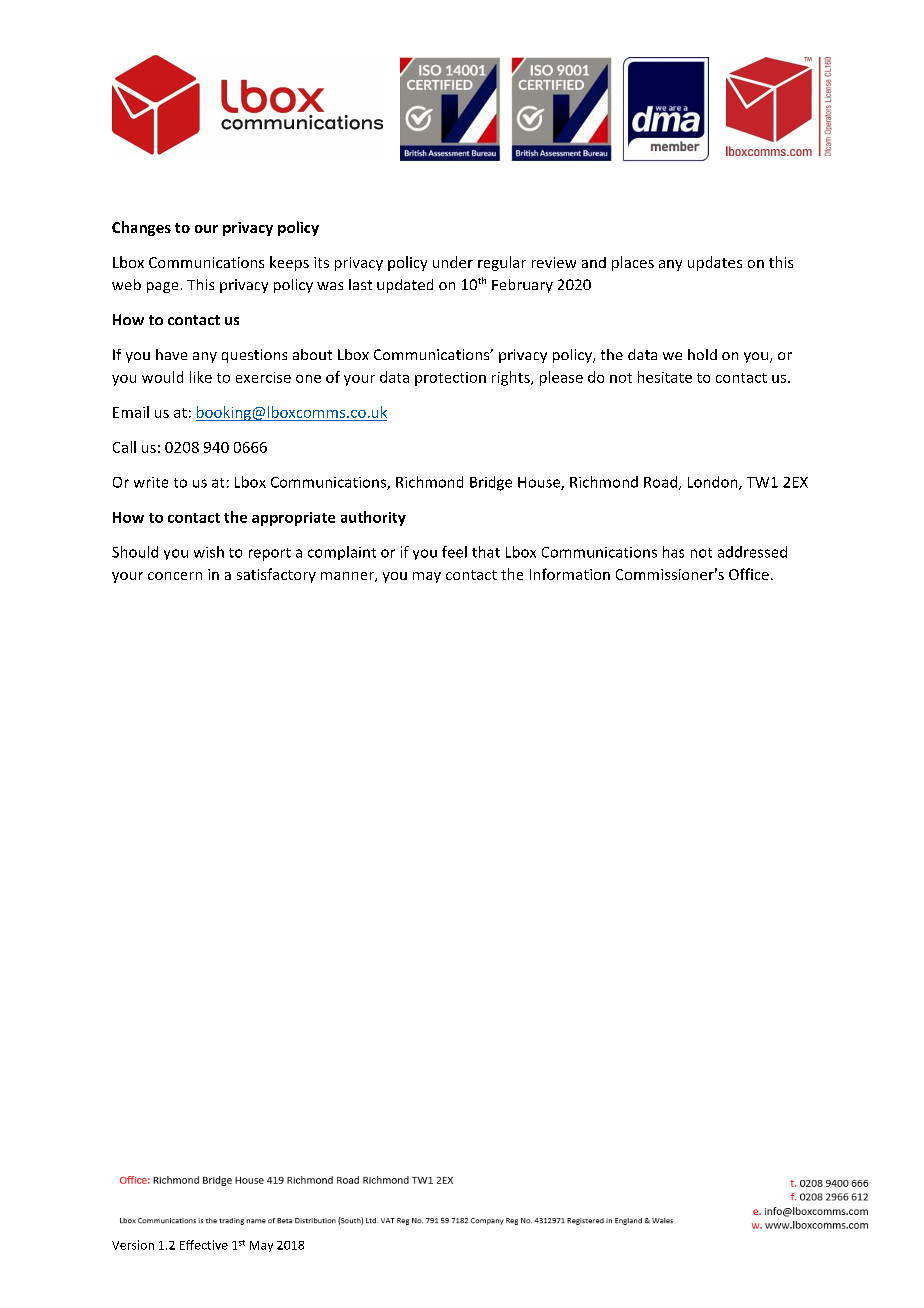 The height and width of the screenshot is (1308, 924). What do you see at coordinates (162, 287) in the screenshot?
I see `page` at bounding box center [162, 287].
